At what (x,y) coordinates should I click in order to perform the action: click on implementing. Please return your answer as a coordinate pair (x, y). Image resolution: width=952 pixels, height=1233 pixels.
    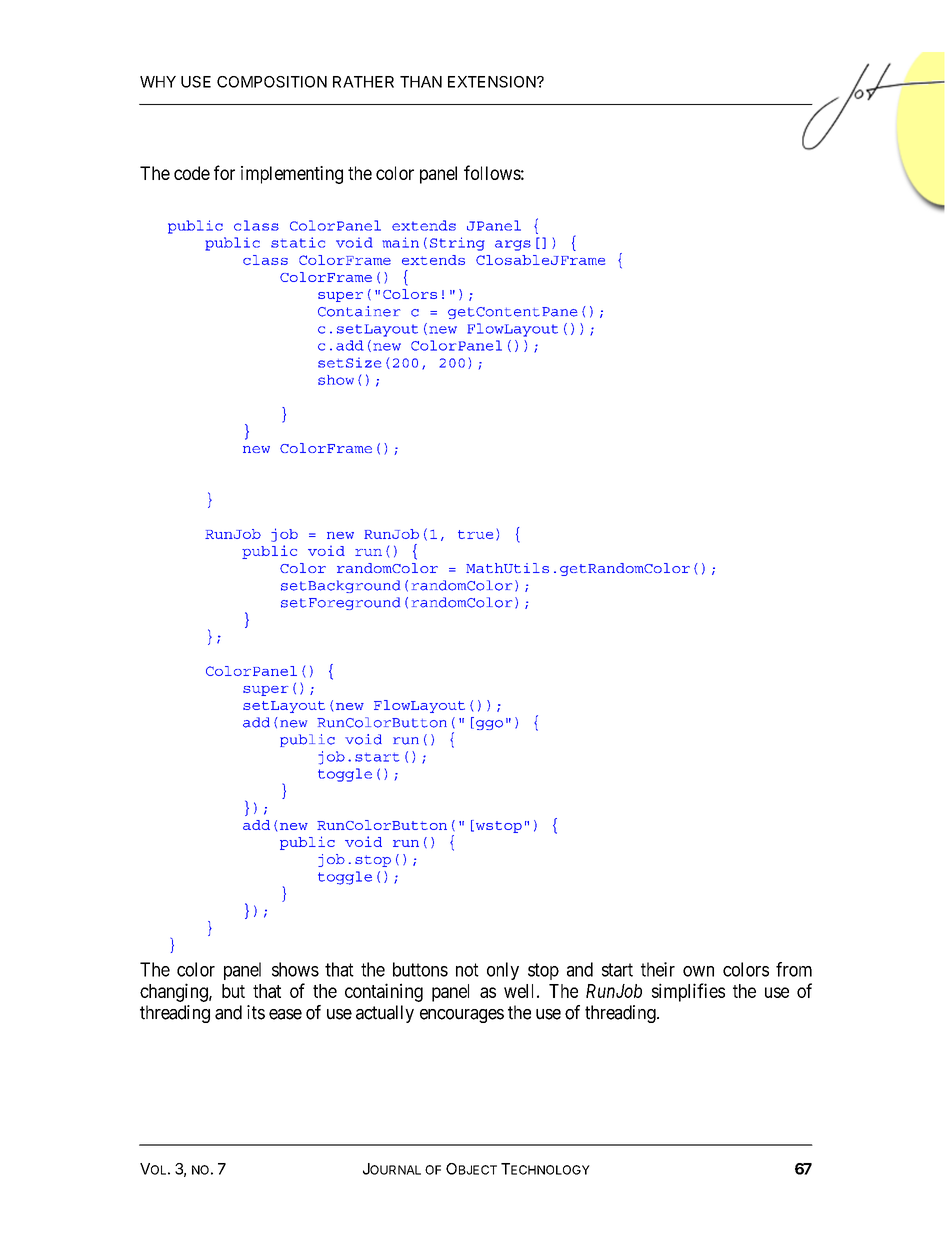
    Looking at the image, I should click on (292, 175).
